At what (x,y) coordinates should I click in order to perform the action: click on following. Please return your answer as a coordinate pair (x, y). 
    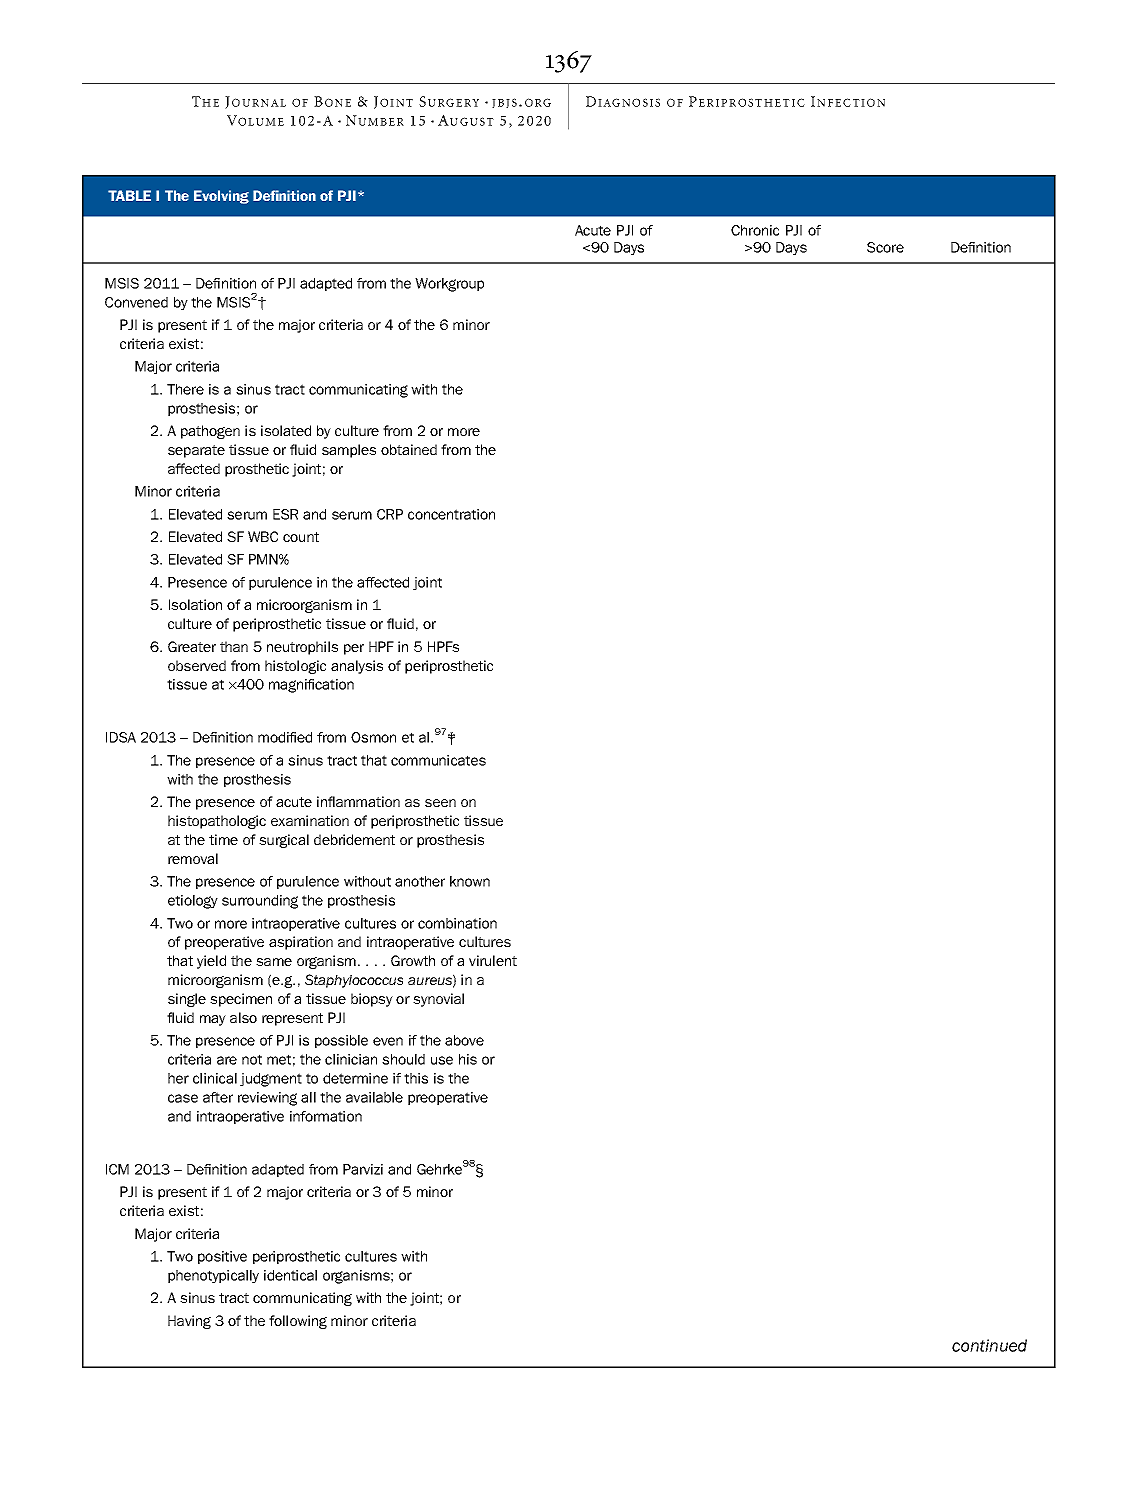
    Looking at the image, I should click on (298, 1322).
